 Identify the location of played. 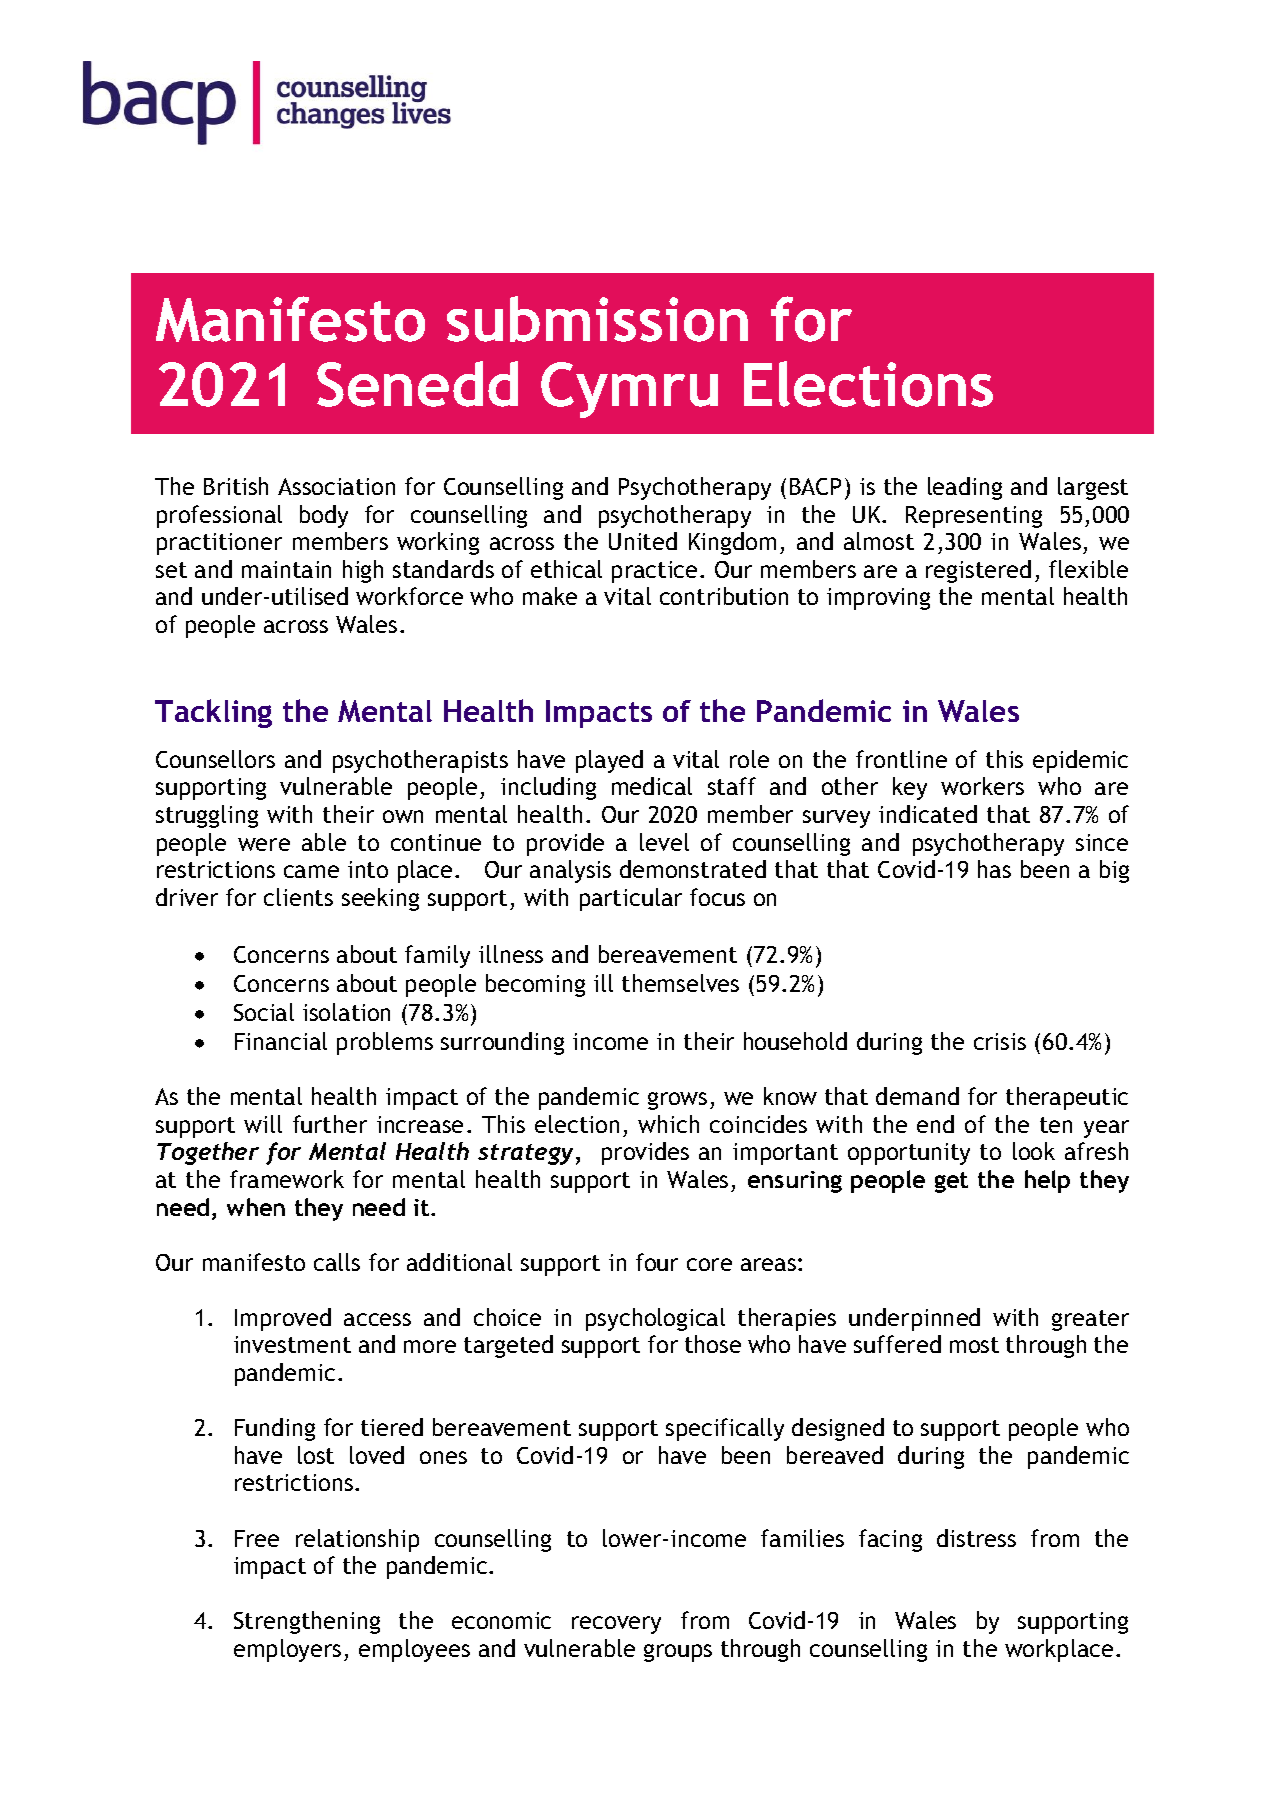
(609, 761).
